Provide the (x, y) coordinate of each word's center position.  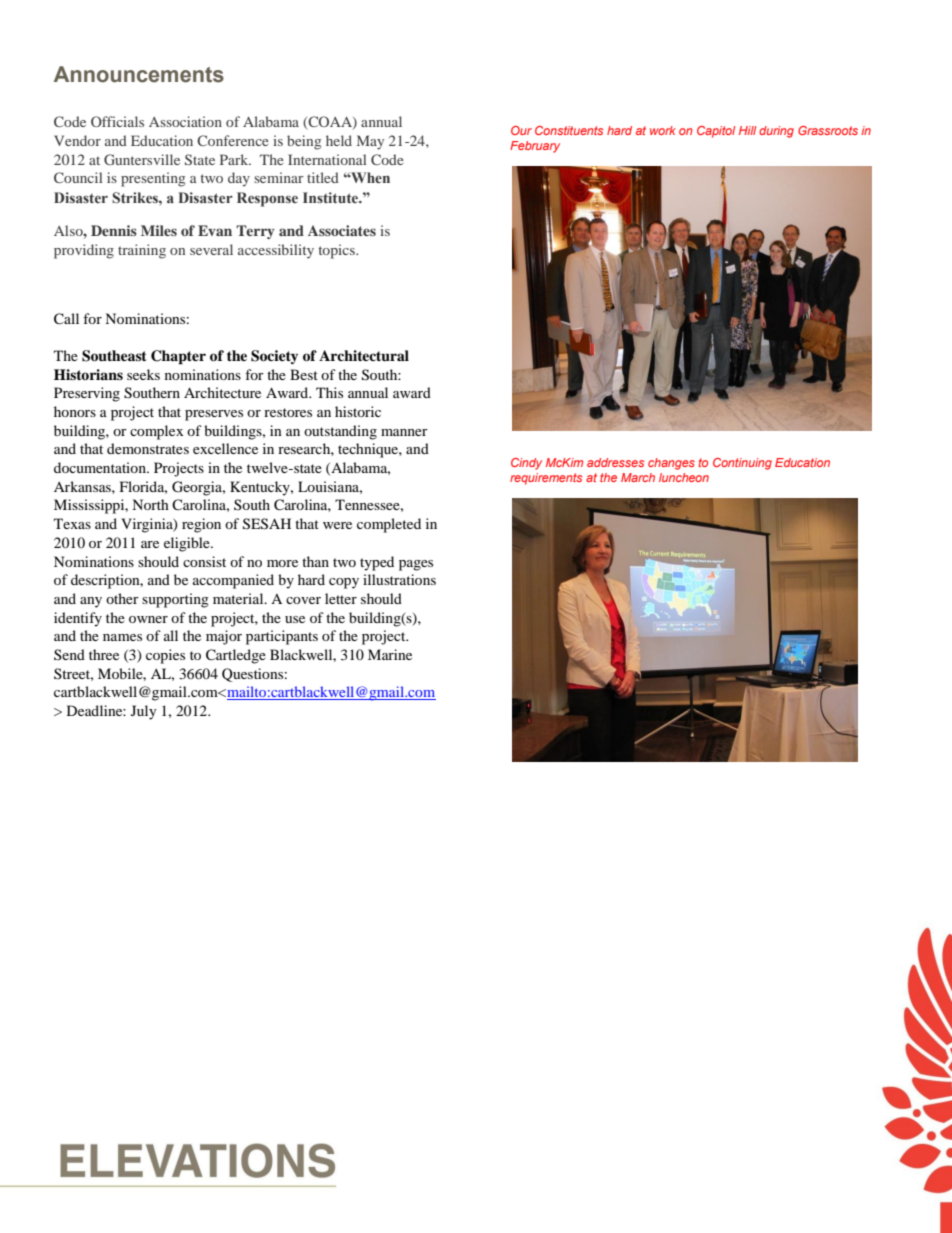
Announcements (139, 74)
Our (521, 130)
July (144, 712)
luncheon (684, 477)
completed (389, 525)
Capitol (716, 132)
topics (338, 251)
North (150, 504)
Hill (747, 130)
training (142, 251)
